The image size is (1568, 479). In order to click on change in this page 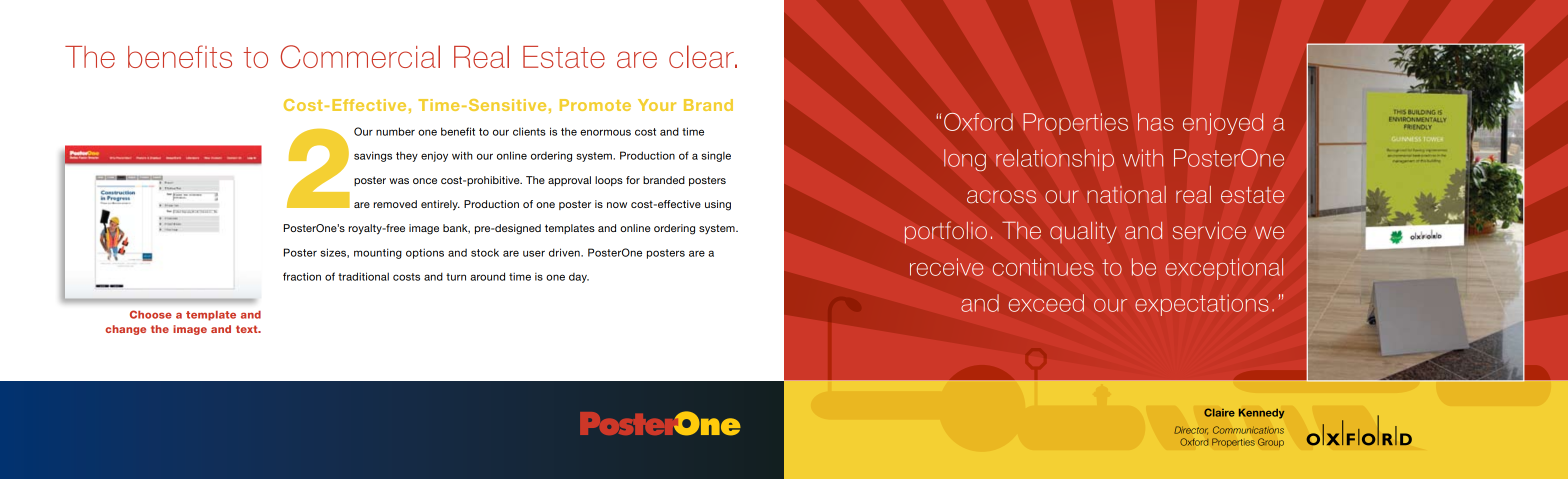, I will do `click(125, 330)`.
